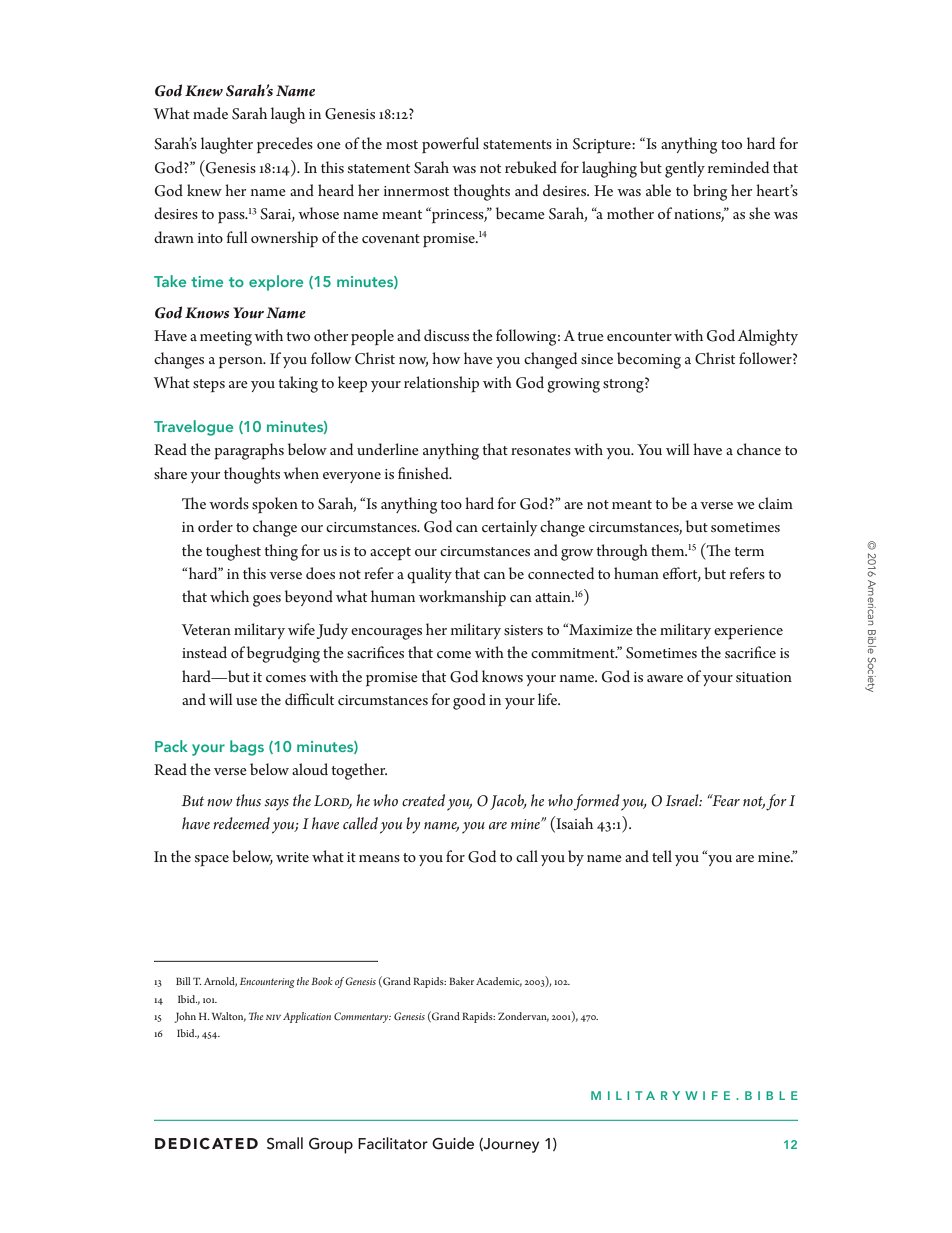  What do you see at coordinates (450, 145) in the image?
I see `powerful` at bounding box center [450, 145].
